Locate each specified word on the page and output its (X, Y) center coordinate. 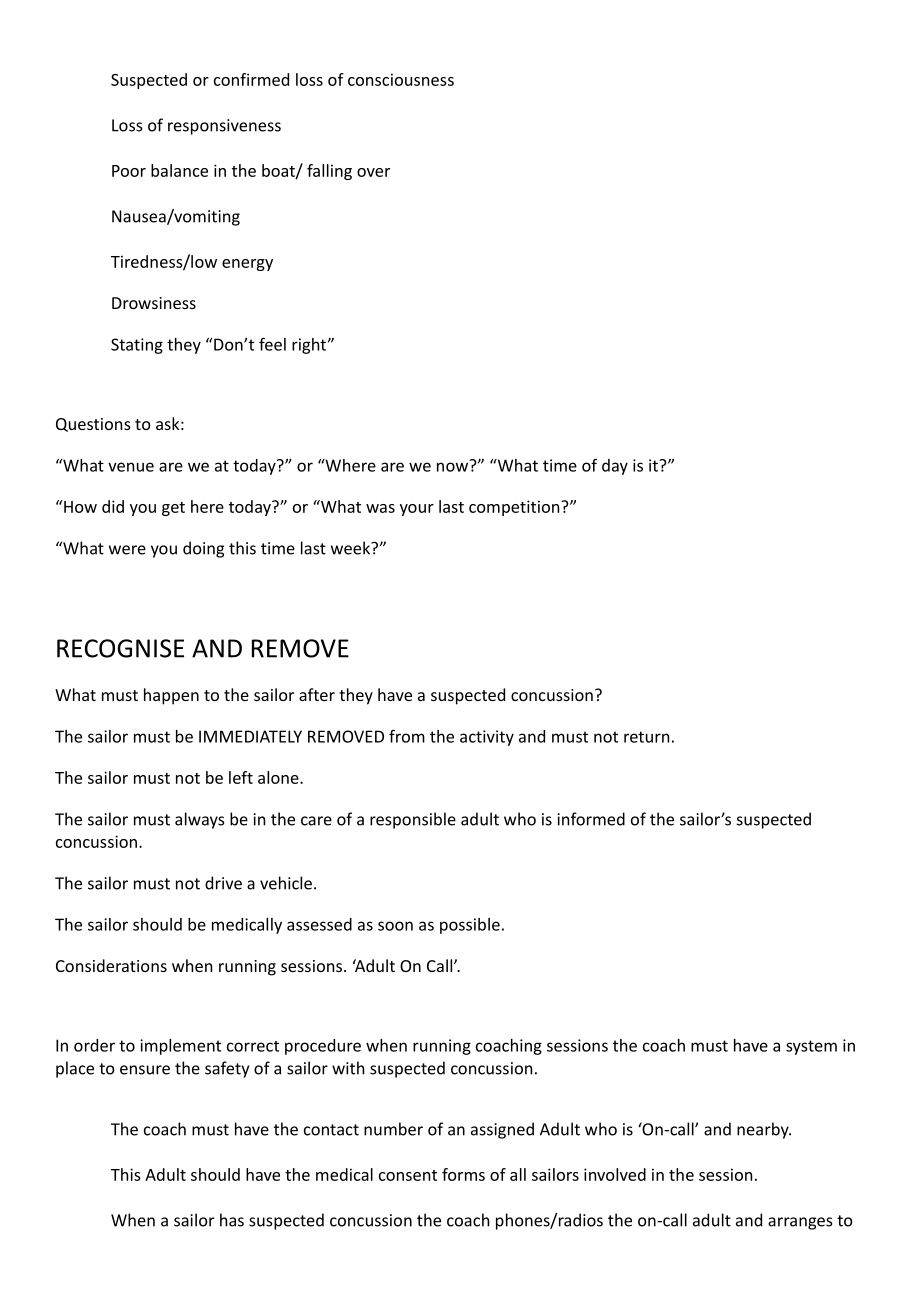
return (646, 737)
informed (591, 819)
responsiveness (224, 127)
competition (515, 508)
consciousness (401, 79)
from (407, 736)
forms (463, 1174)
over (373, 172)
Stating (137, 346)
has (232, 1220)
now (453, 466)
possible (470, 926)
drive (223, 883)
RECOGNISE (120, 648)
